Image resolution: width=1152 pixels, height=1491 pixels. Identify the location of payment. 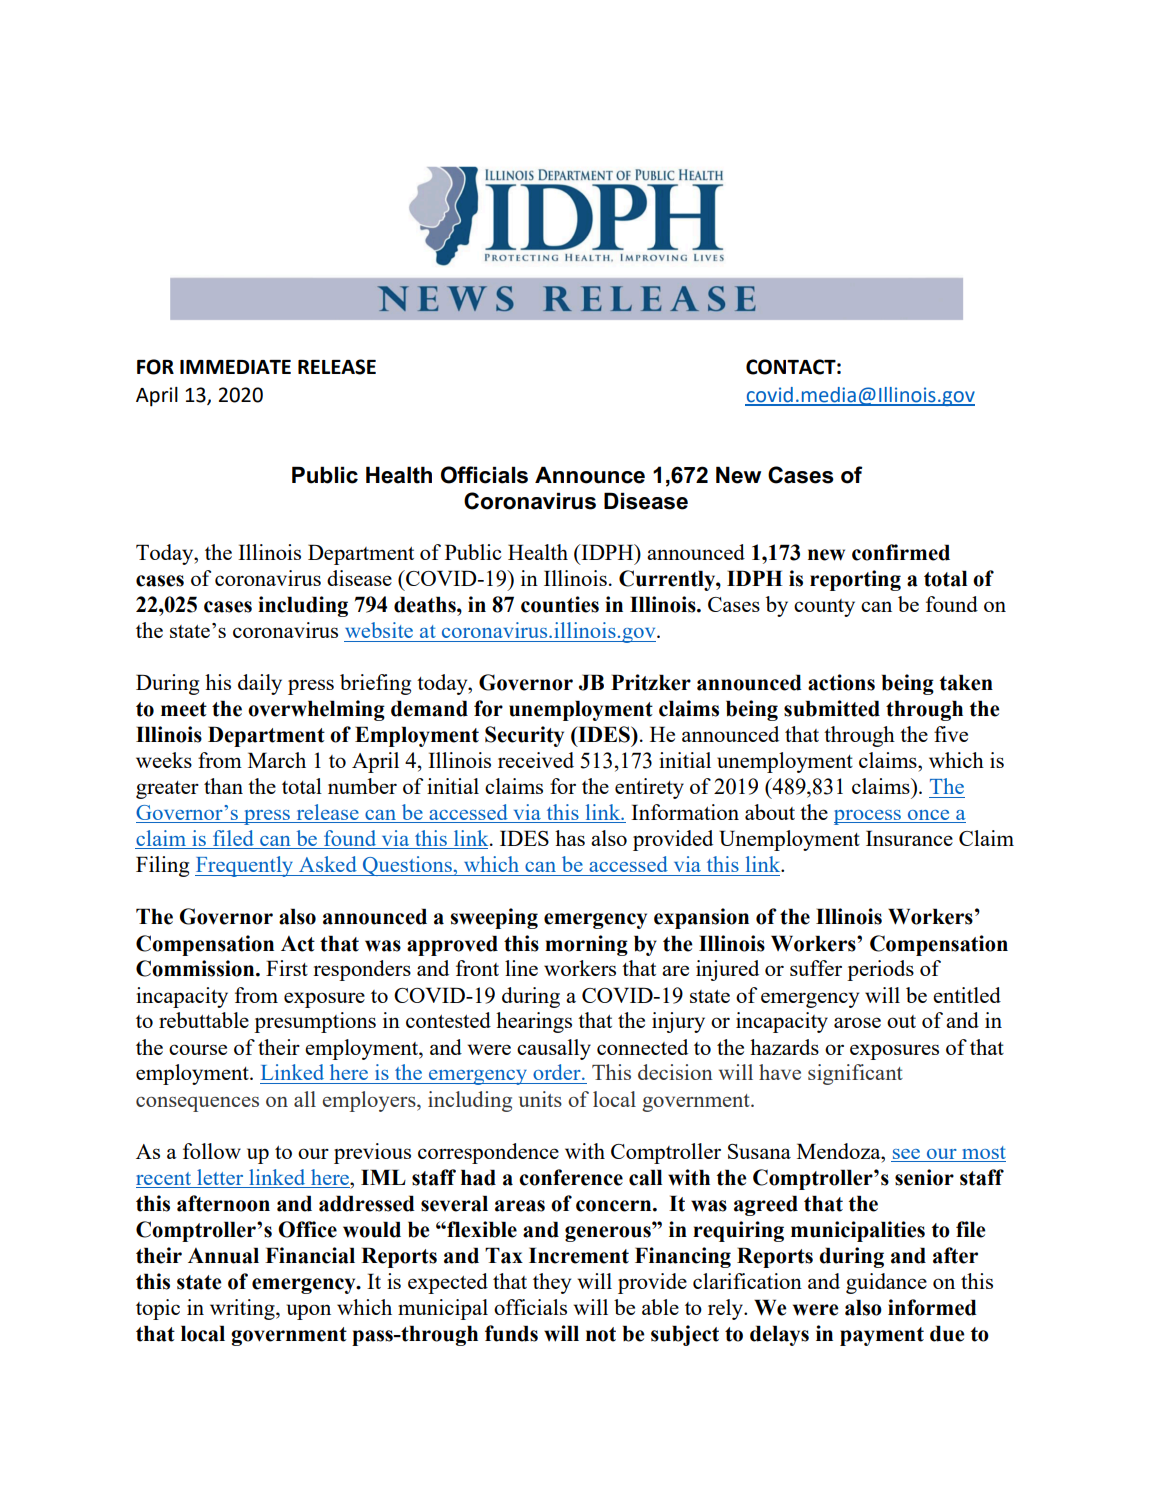
(882, 1336).
